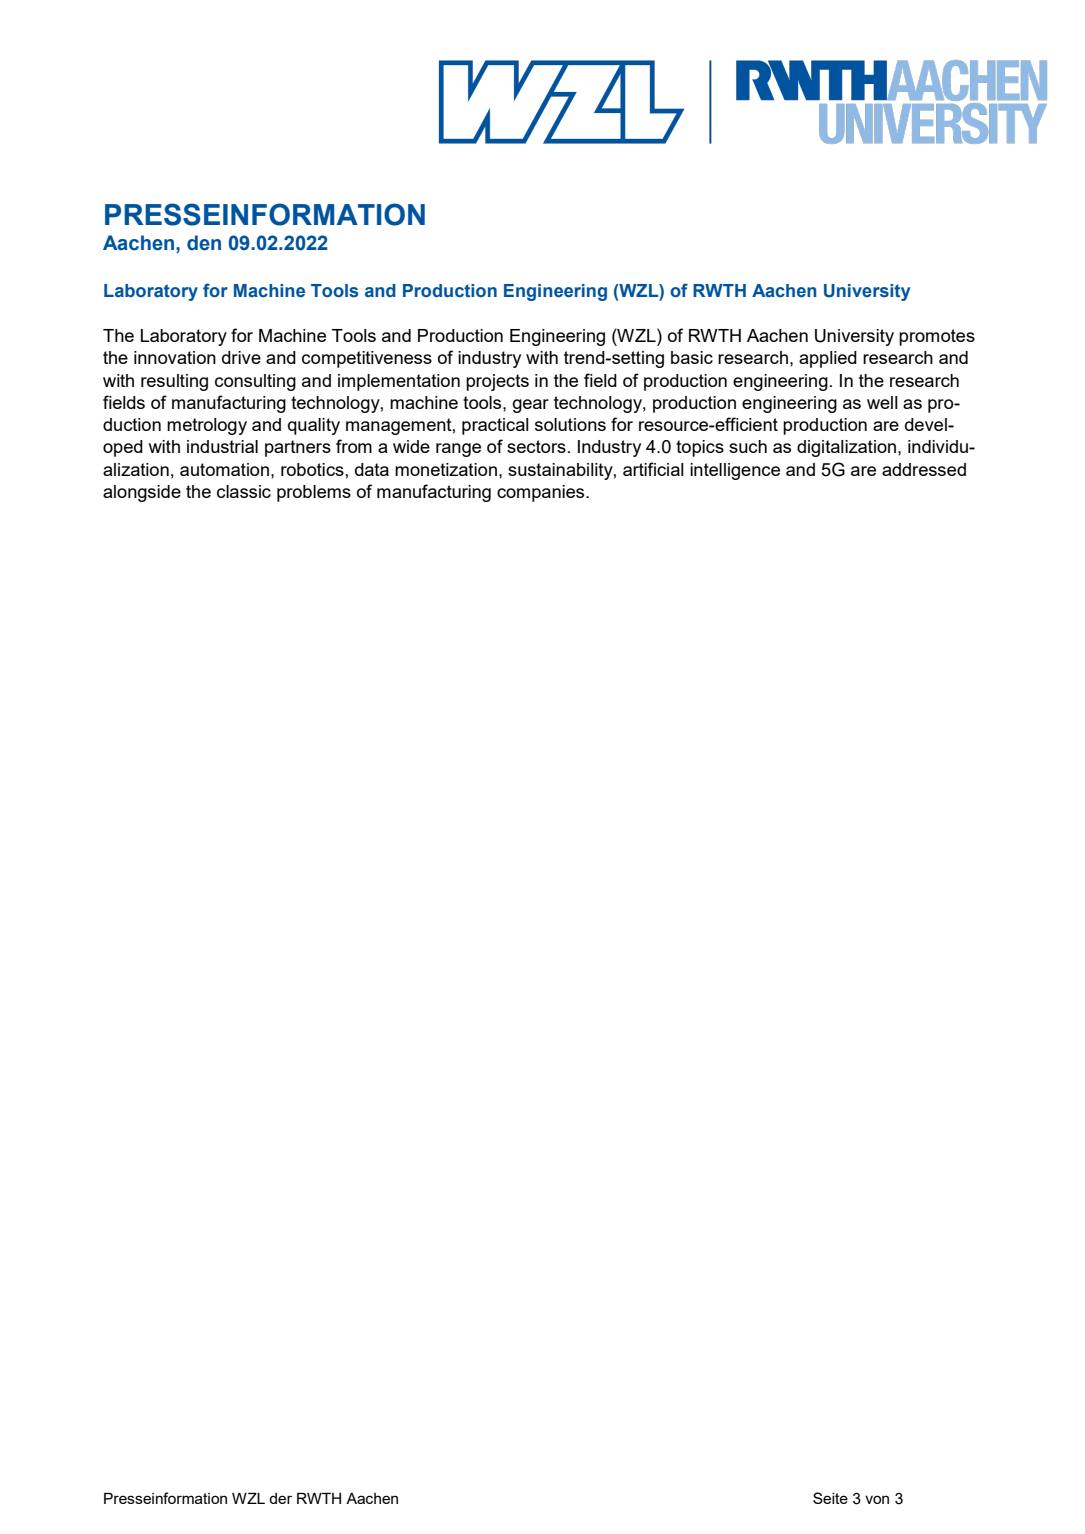 The height and width of the page is (1534, 1085). What do you see at coordinates (828, 359) in the page?
I see `applied` at bounding box center [828, 359].
